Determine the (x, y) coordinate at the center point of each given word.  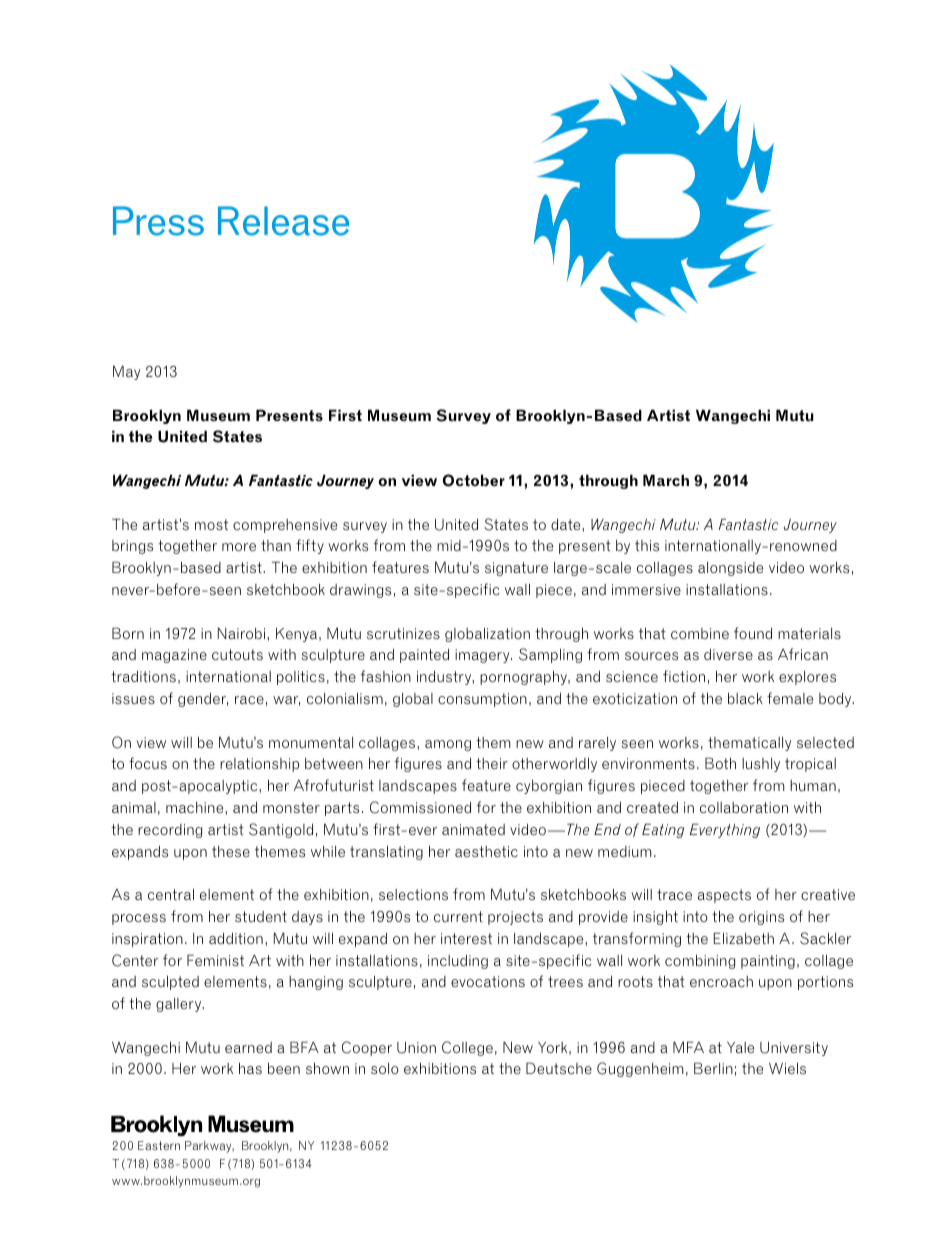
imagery (483, 656)
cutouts (237, 654)
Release (283, 221)
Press (158, 221)
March (666, 480)
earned (248, 1047)
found (753, 633)
